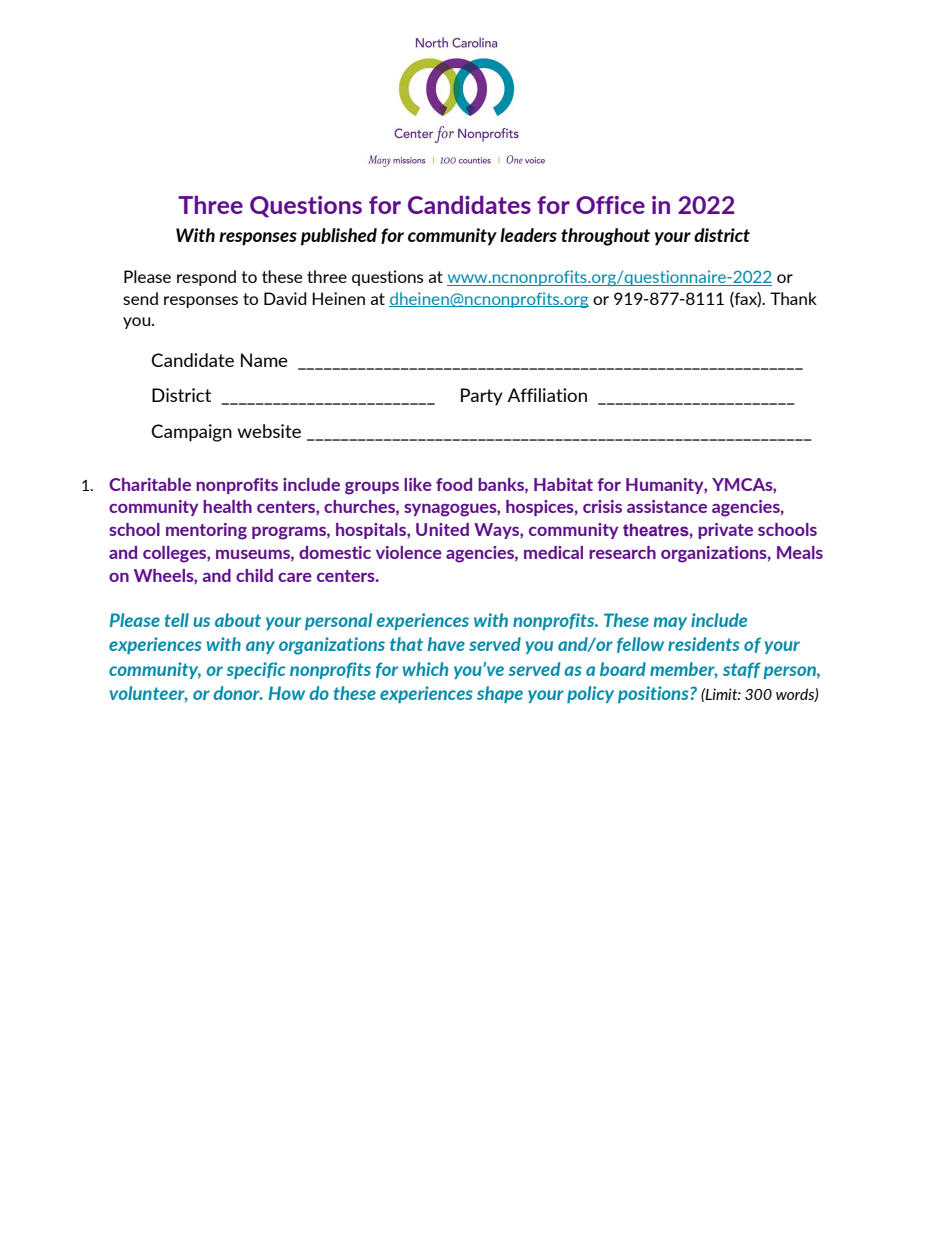 Image resolution: width=952 pixels, height=1233 pixels. What do you see at coordinates (547, 395) in the page?
I see `Affiliation` at bounding box center [547, 395].
